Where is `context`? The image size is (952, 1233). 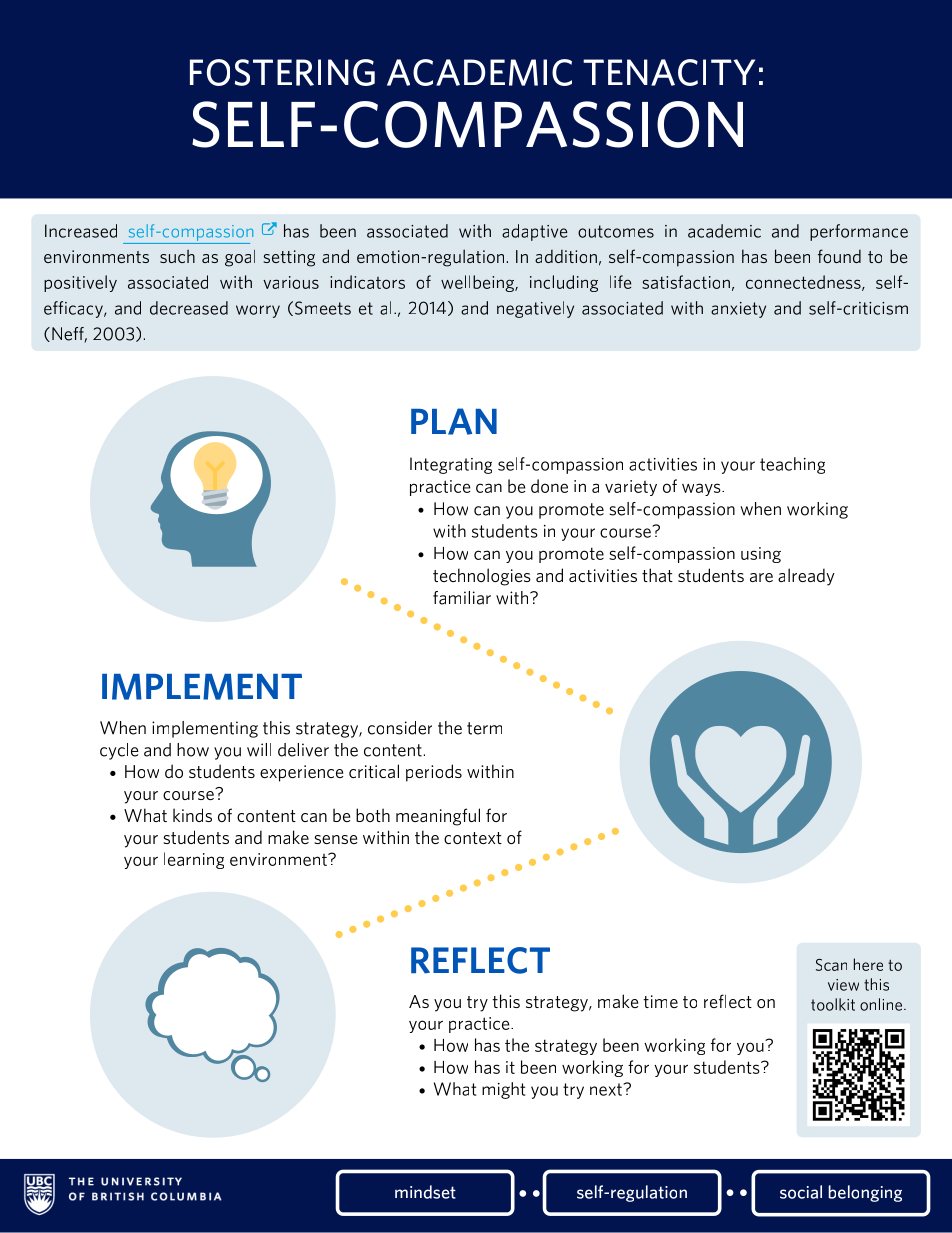
context is located at coordinates (473, 838).
